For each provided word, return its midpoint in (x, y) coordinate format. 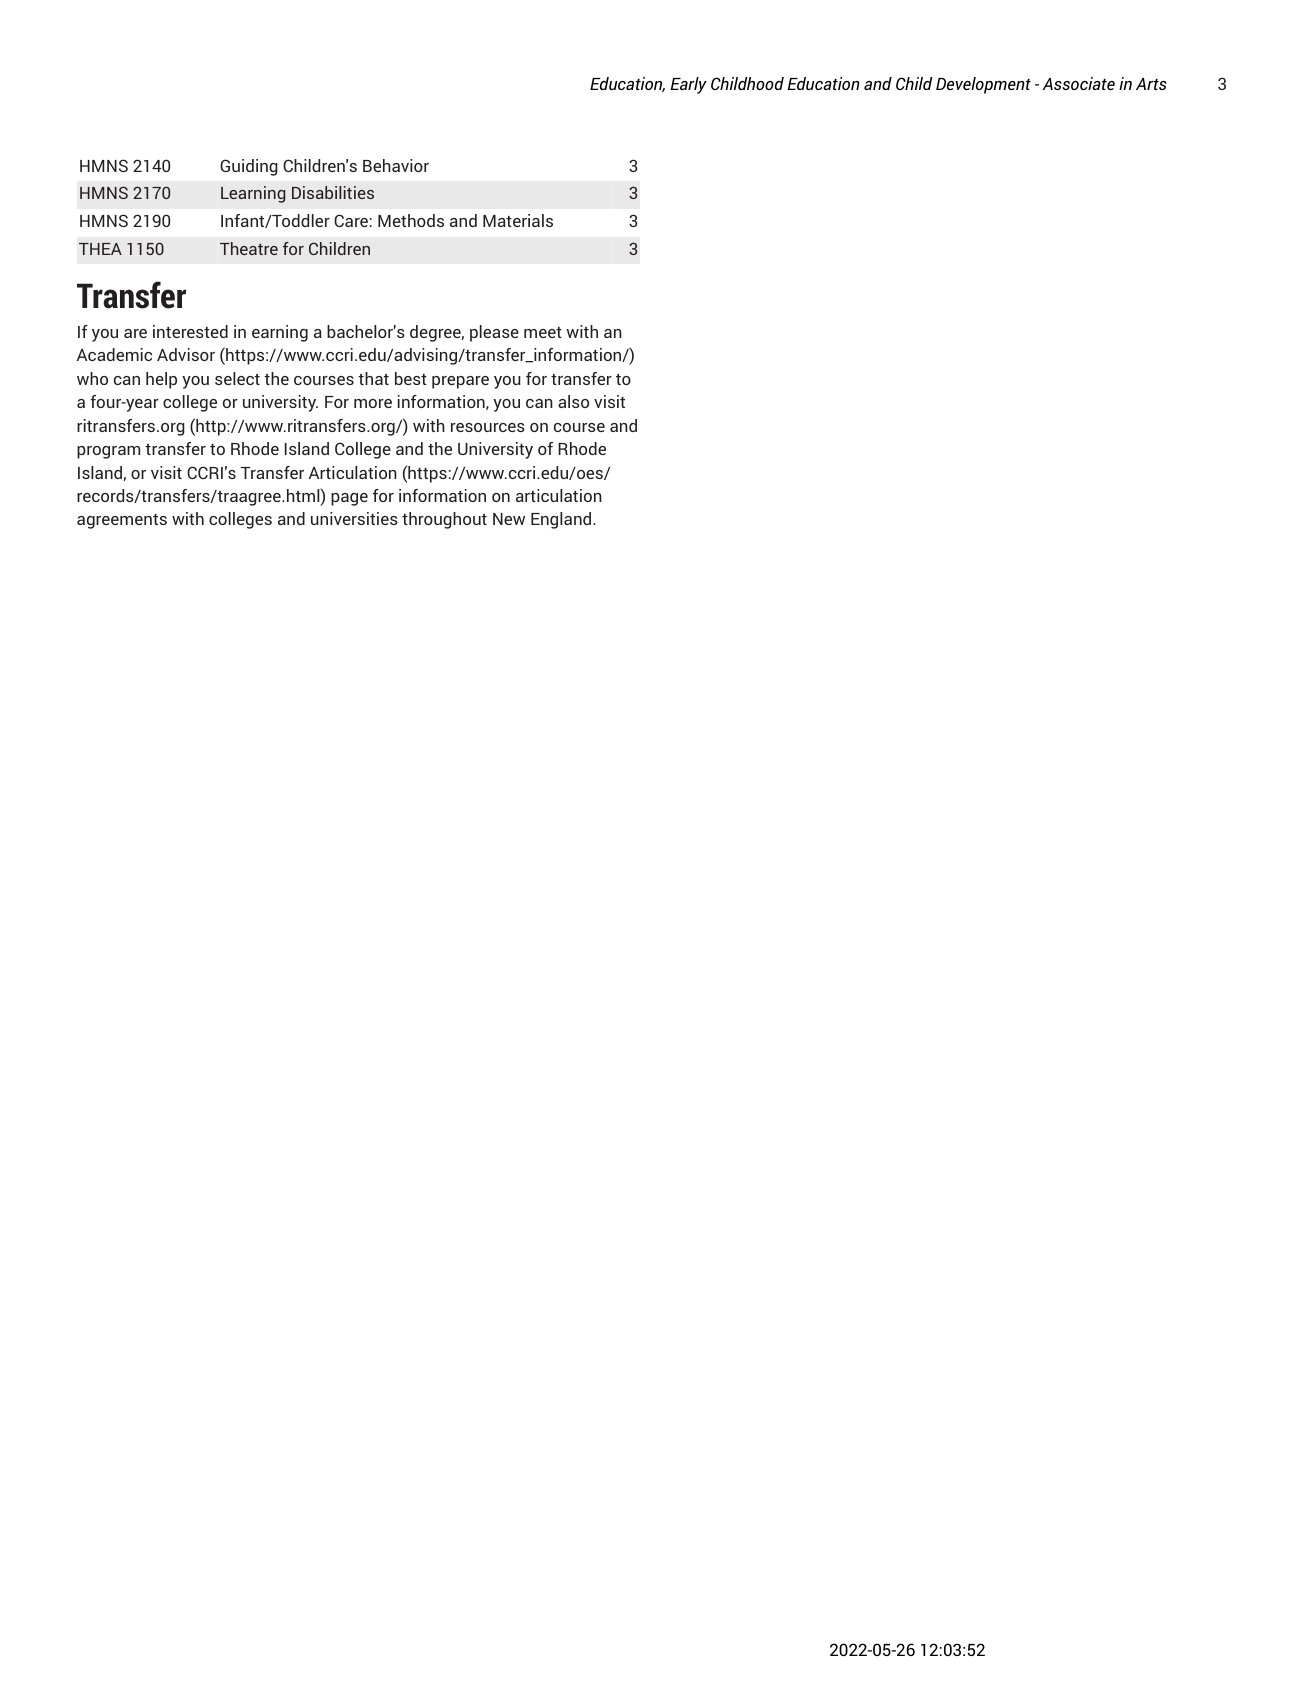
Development (983, 85)
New (509, 519)
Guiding (249, 167)
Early (689, 85)
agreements (122, 521)
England (562, 520)
